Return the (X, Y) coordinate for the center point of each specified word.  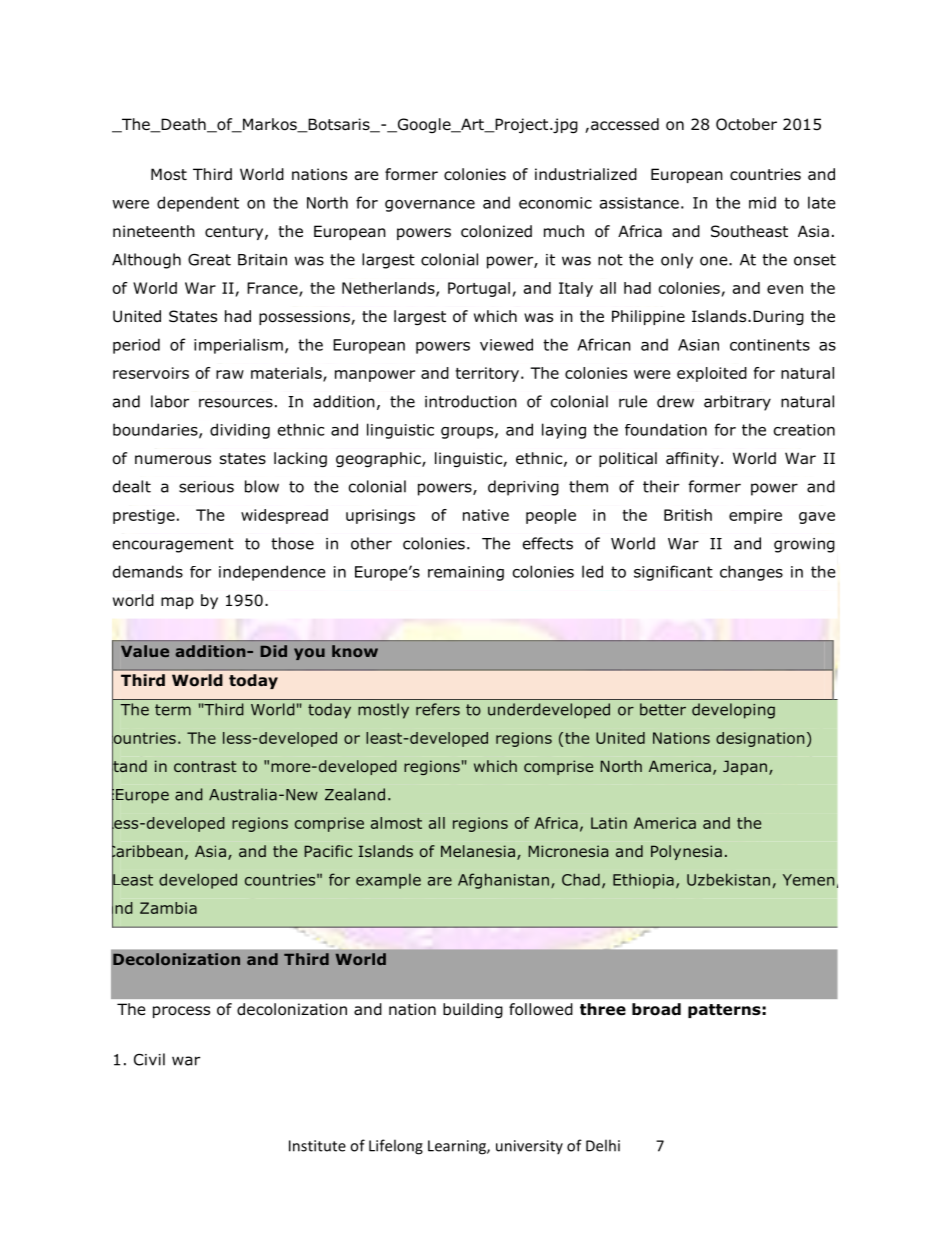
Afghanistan (503, 881)
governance (430, 206)
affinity (692, 459)
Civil (149, 1059)
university (529, 1147)
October (746, 124)
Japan (745, 767)
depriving (523, 488)
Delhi (603, 1145)
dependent (198, 204)
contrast (205, 766)
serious (206, 487)
